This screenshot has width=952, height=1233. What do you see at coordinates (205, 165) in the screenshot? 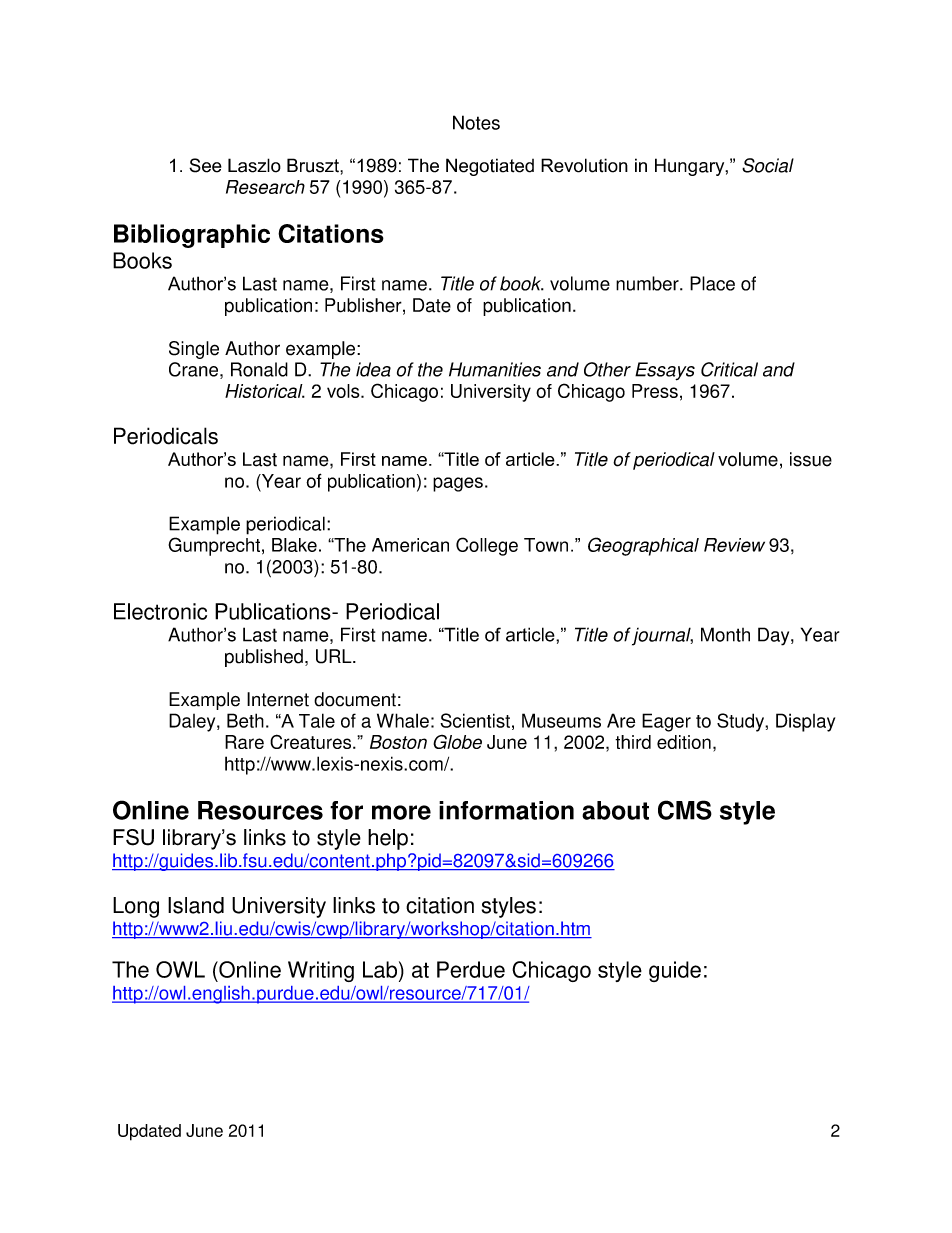
I see `See` at bounding box center [205, 165].
